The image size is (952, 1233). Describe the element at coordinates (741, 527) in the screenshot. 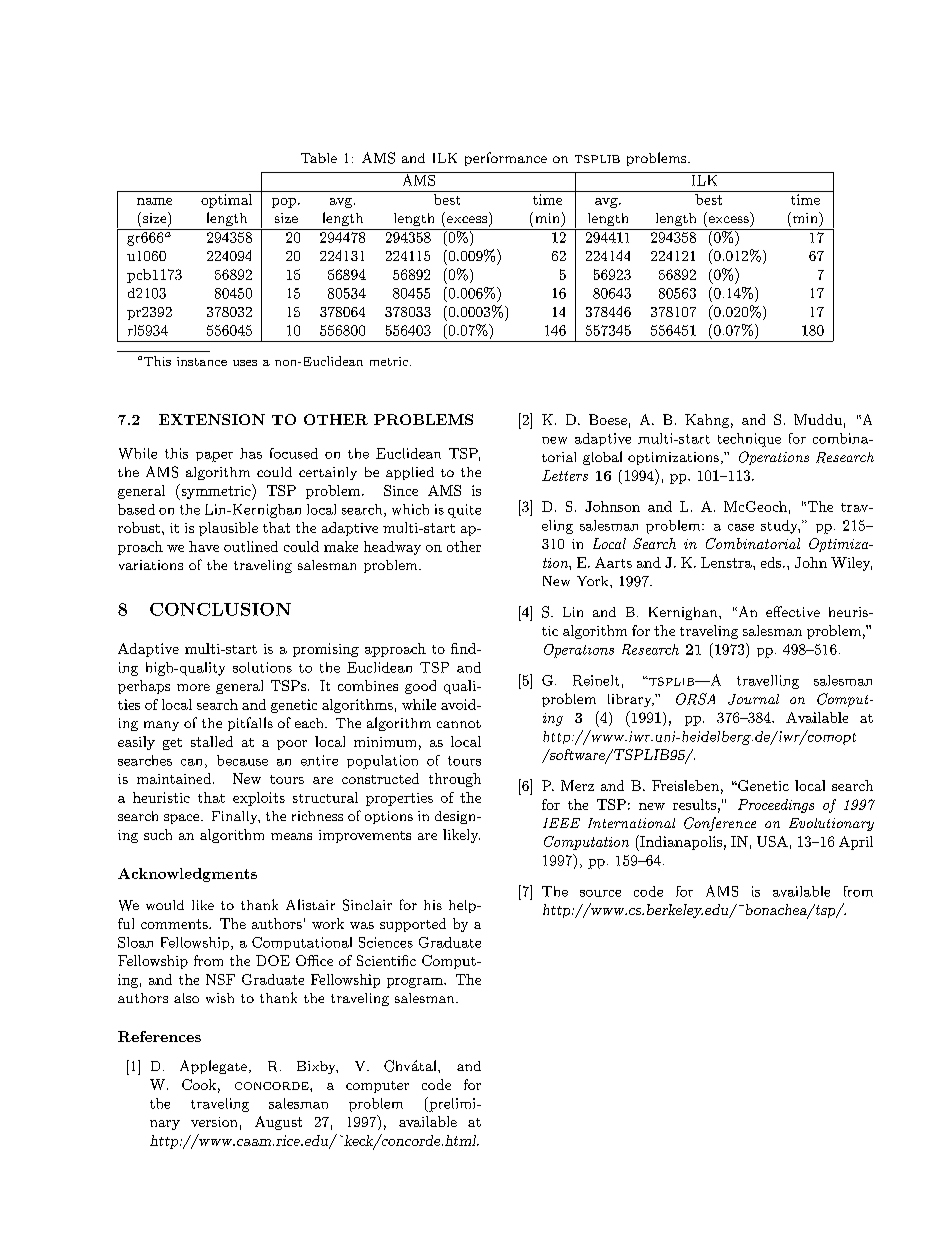

I see `case` at that location.
